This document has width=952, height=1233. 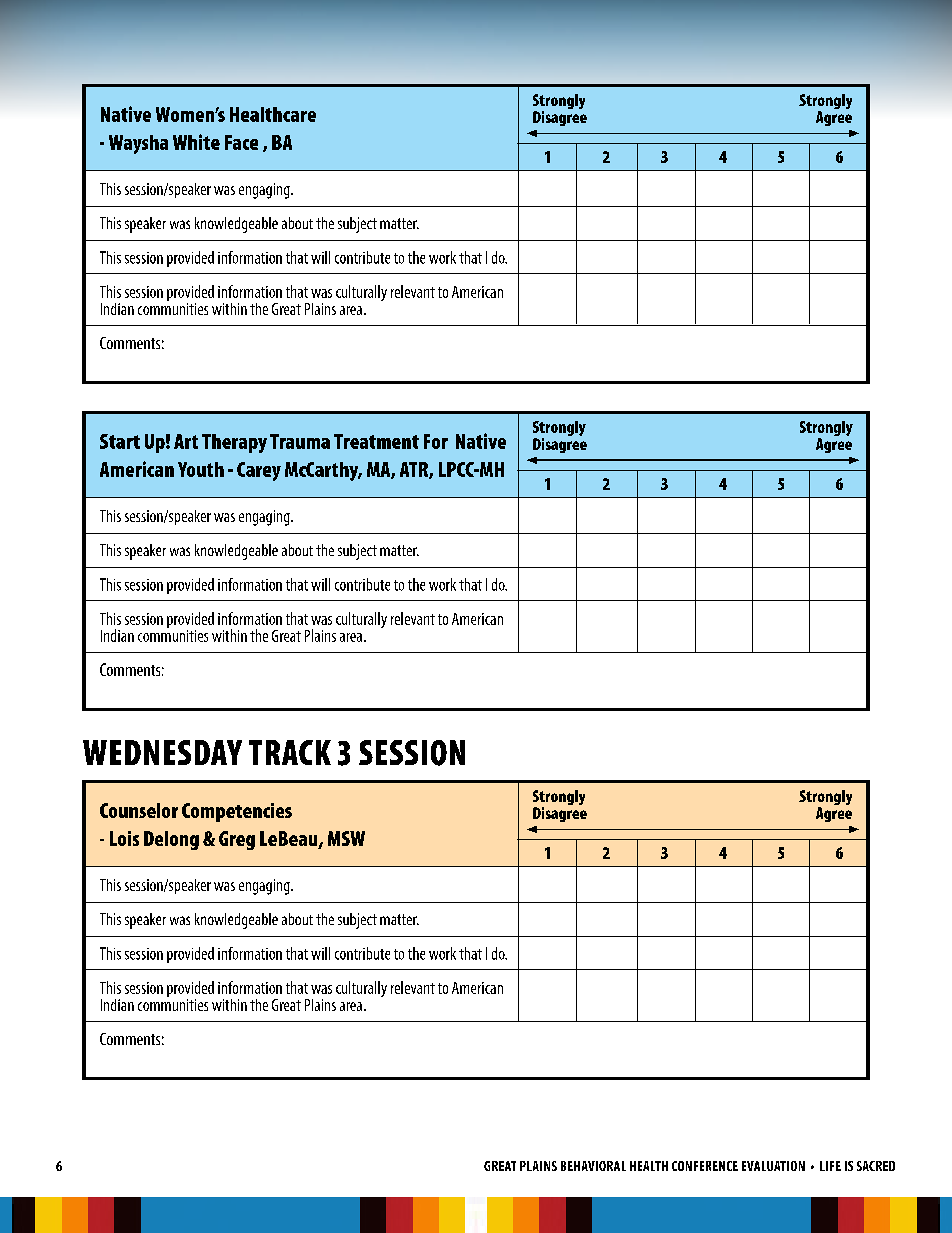 I want to click on Treatment, so click(x=376, y=441).
